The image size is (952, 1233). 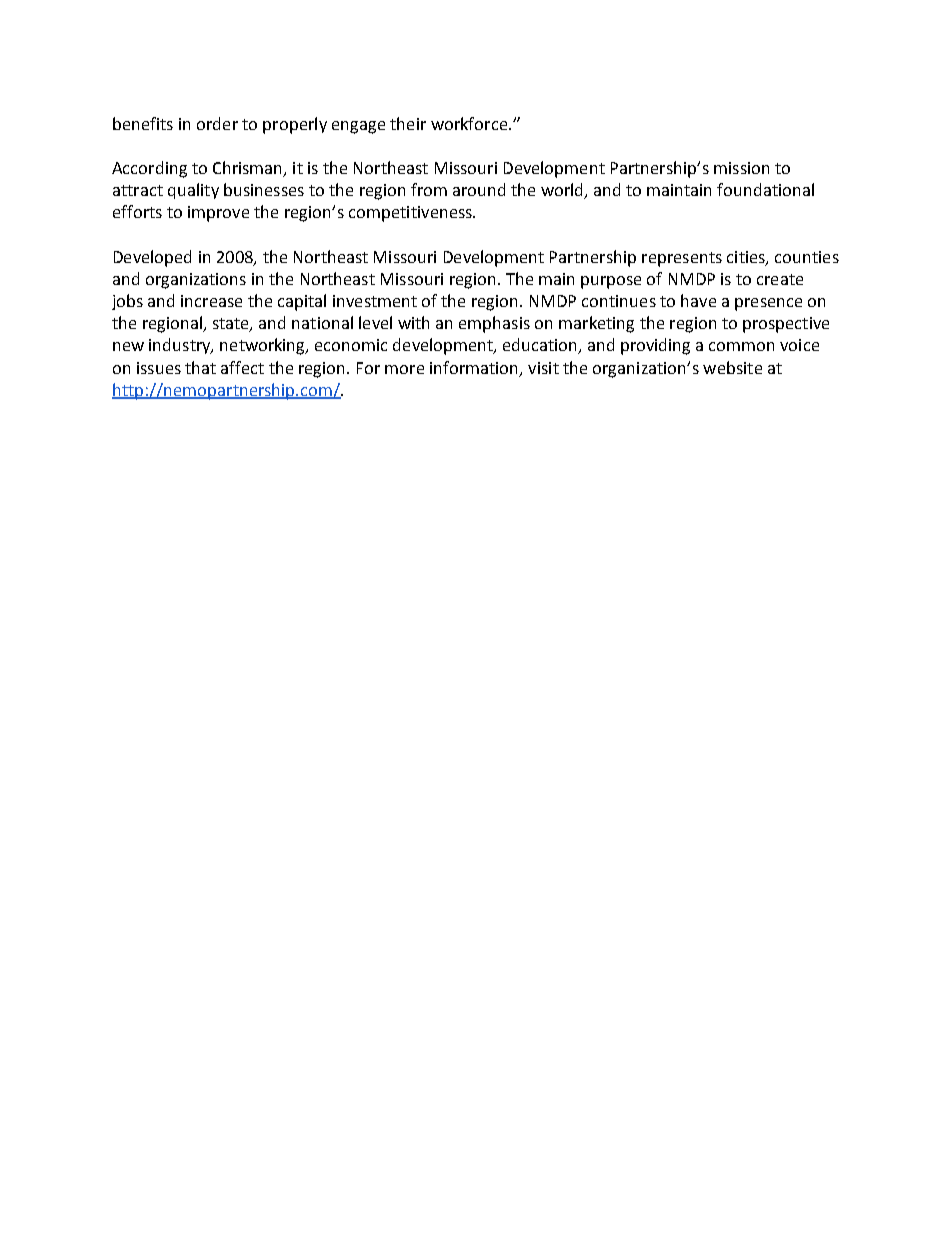 What do you see at coordinates (411, 214) in the screenshot?
I see `competitiveness` at bounding box center [411, 214].
